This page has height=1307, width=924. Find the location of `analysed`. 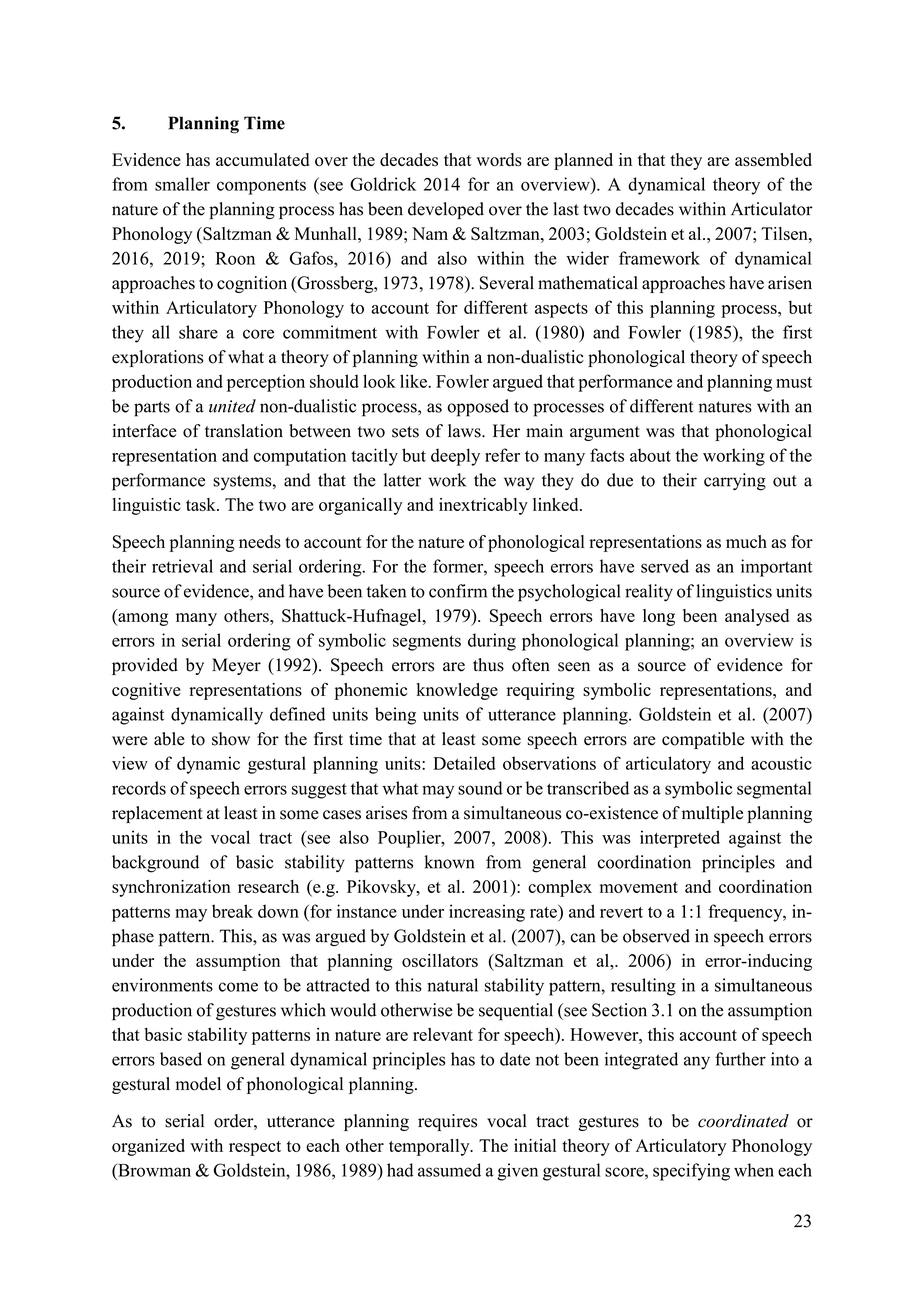

analysed is located at coordinates (757, 617).
